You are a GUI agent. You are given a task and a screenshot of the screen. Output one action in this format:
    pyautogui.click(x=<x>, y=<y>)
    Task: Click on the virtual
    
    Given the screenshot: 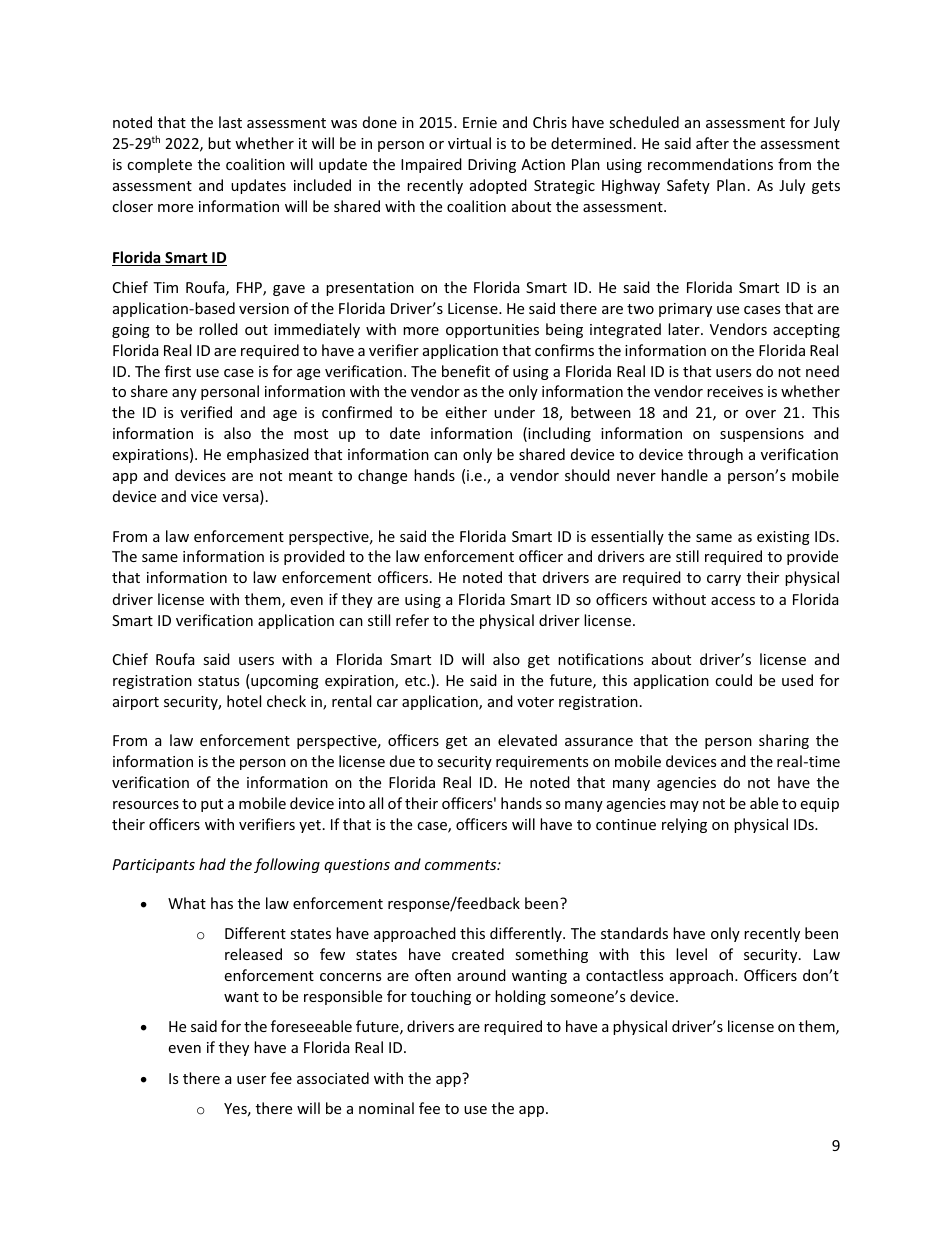 What is the action you would take?
    pyautogui.click(x=469, y=143)
